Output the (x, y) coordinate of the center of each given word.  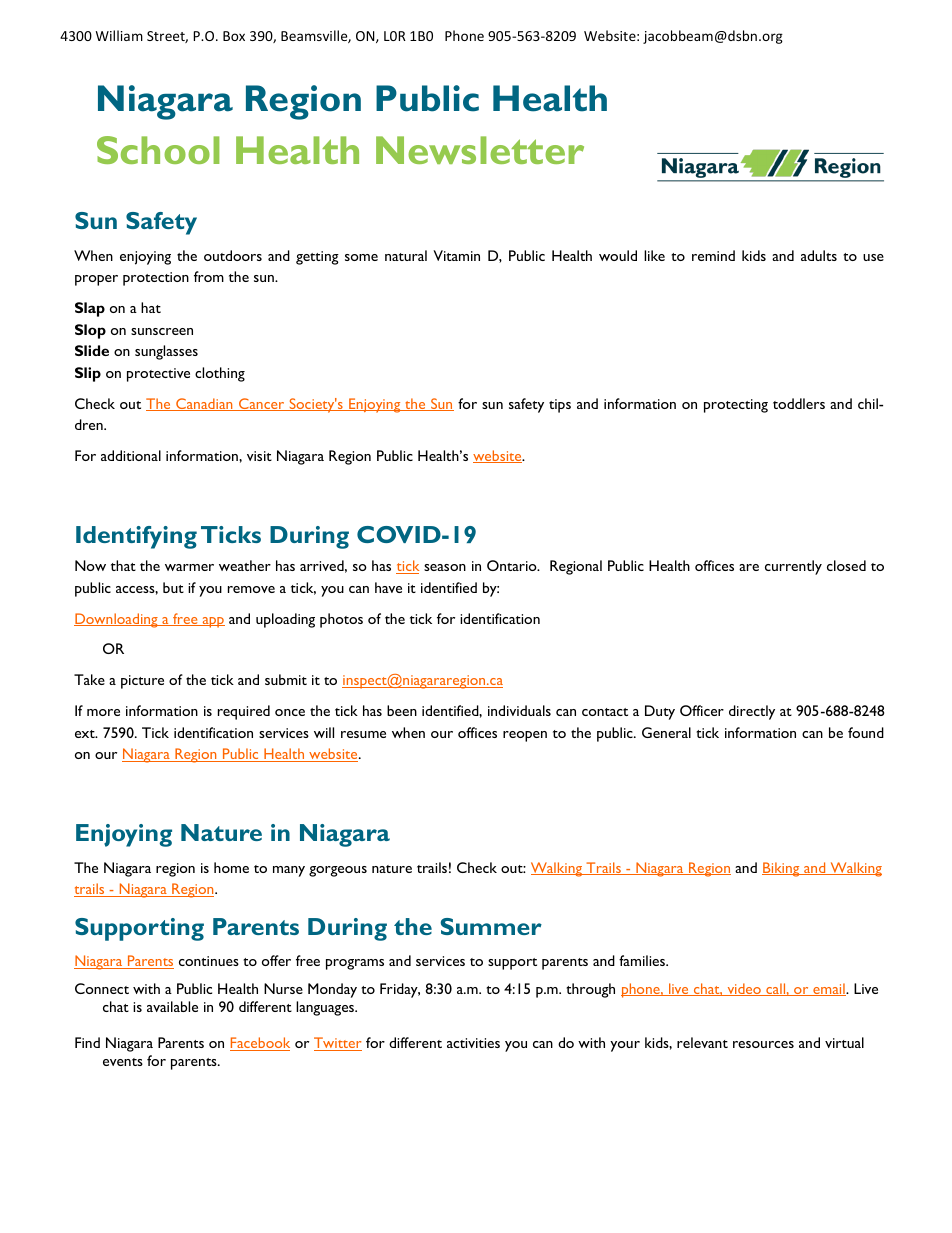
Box (234, 36)
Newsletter (480, 150)
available (172, 1006)
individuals (519, 710)
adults (819, 255)
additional (131, 455)
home (231, 867)
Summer (491, 926)
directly (752, 712)
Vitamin (456, 255)
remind (713, 255)
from (209, 276)
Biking (782, 869)
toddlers (799, 403)
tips (560, 406)
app (212, 622)
